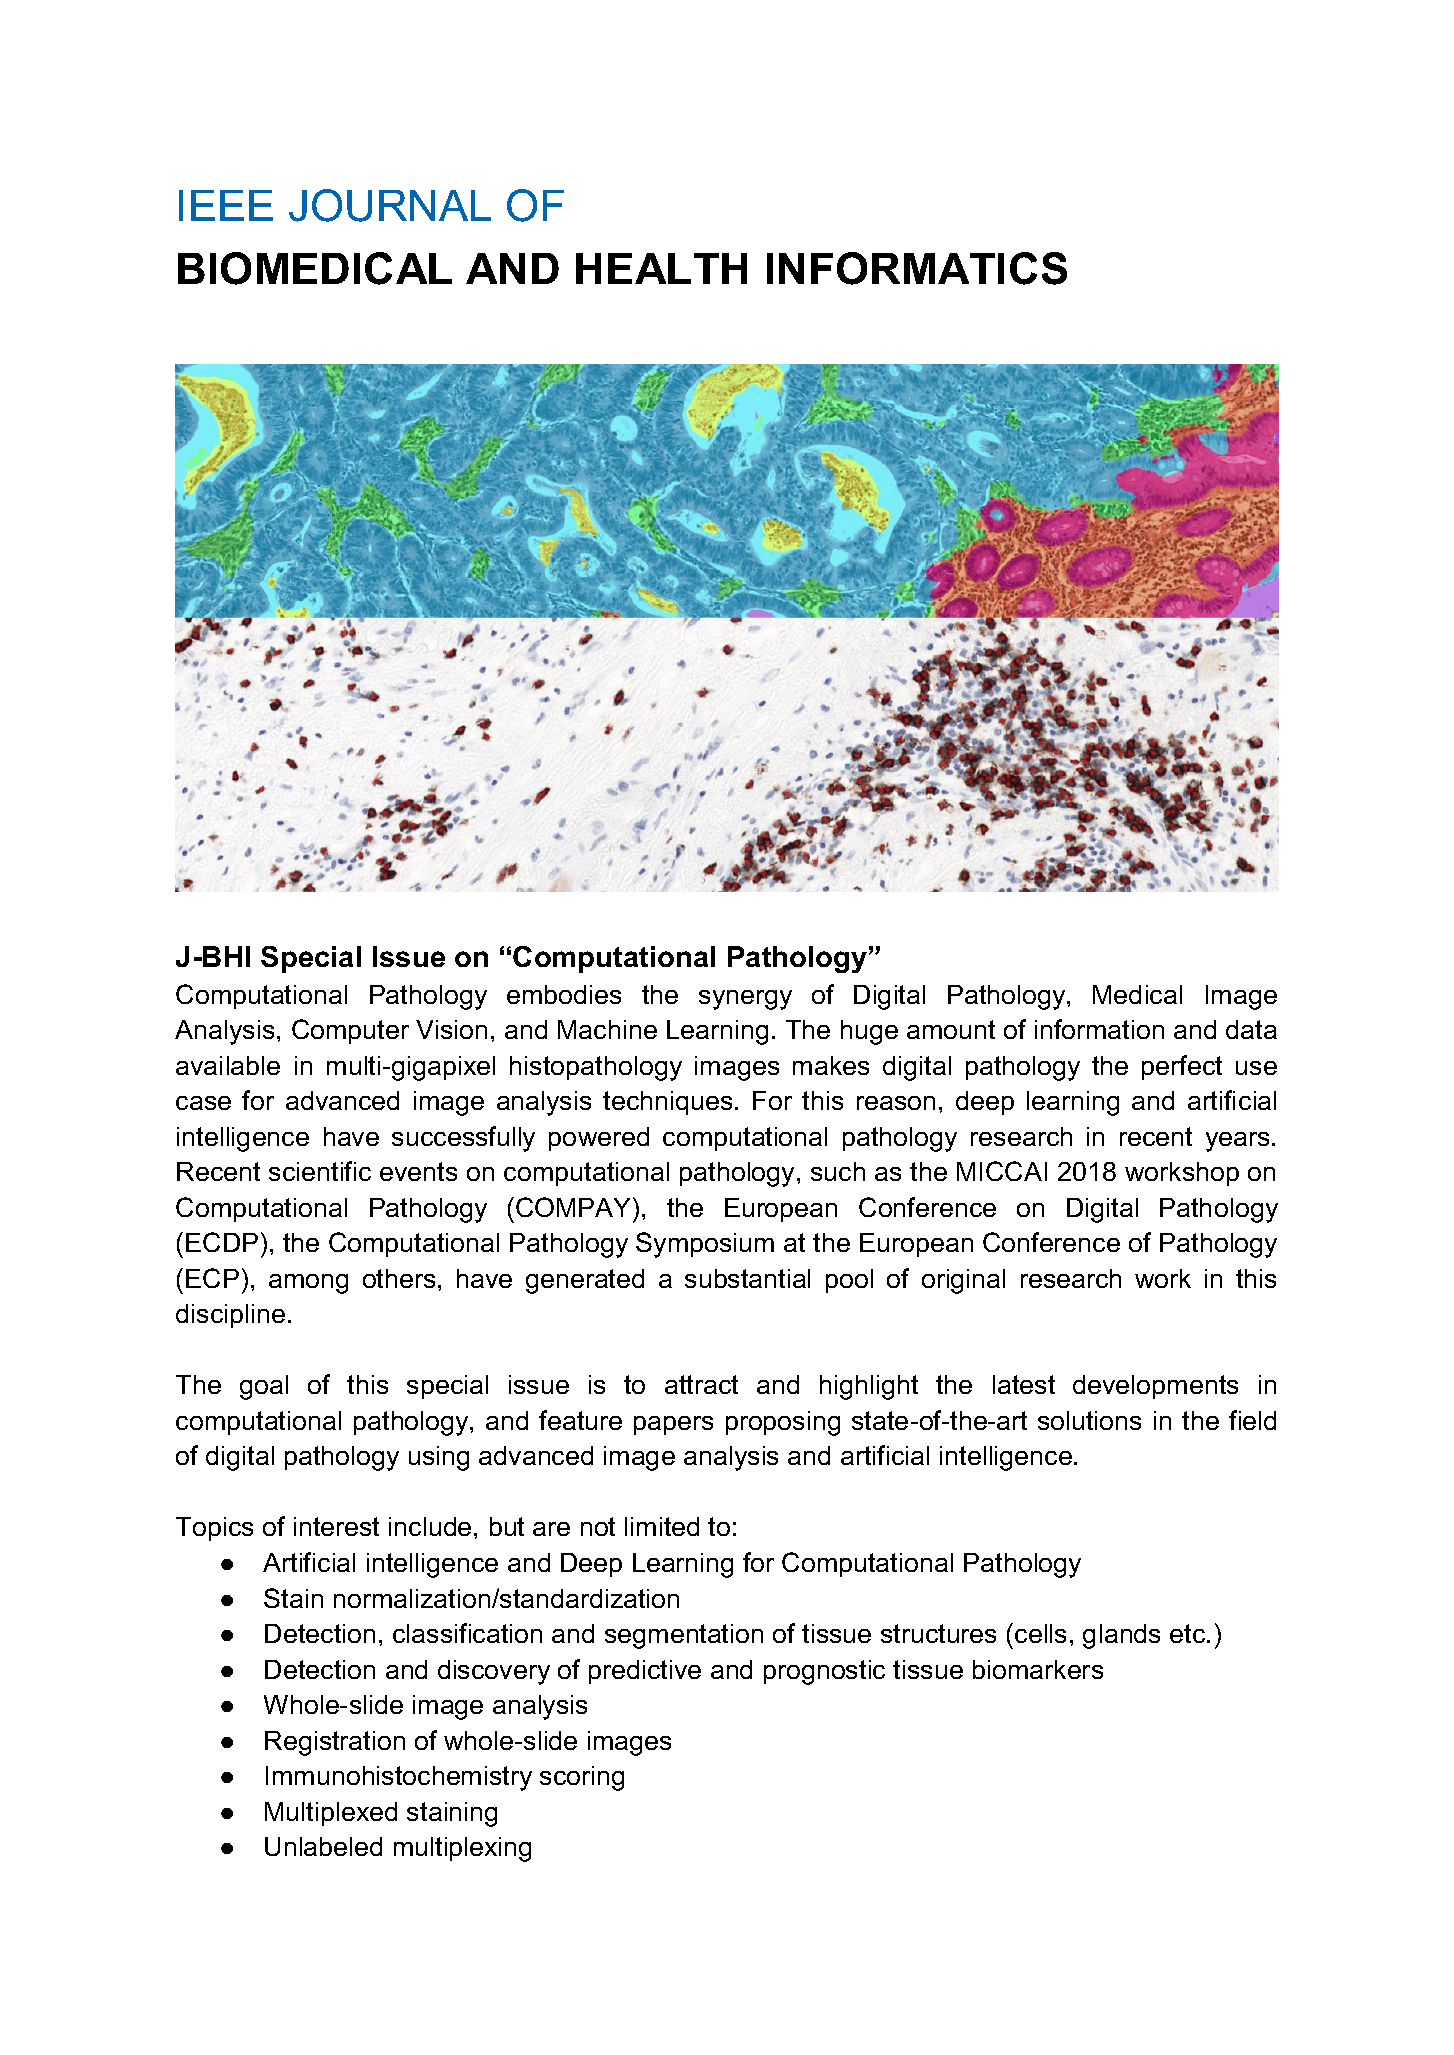 This image has height=2055, width=1454. I want to click on scoring, so click(582, 1778).
